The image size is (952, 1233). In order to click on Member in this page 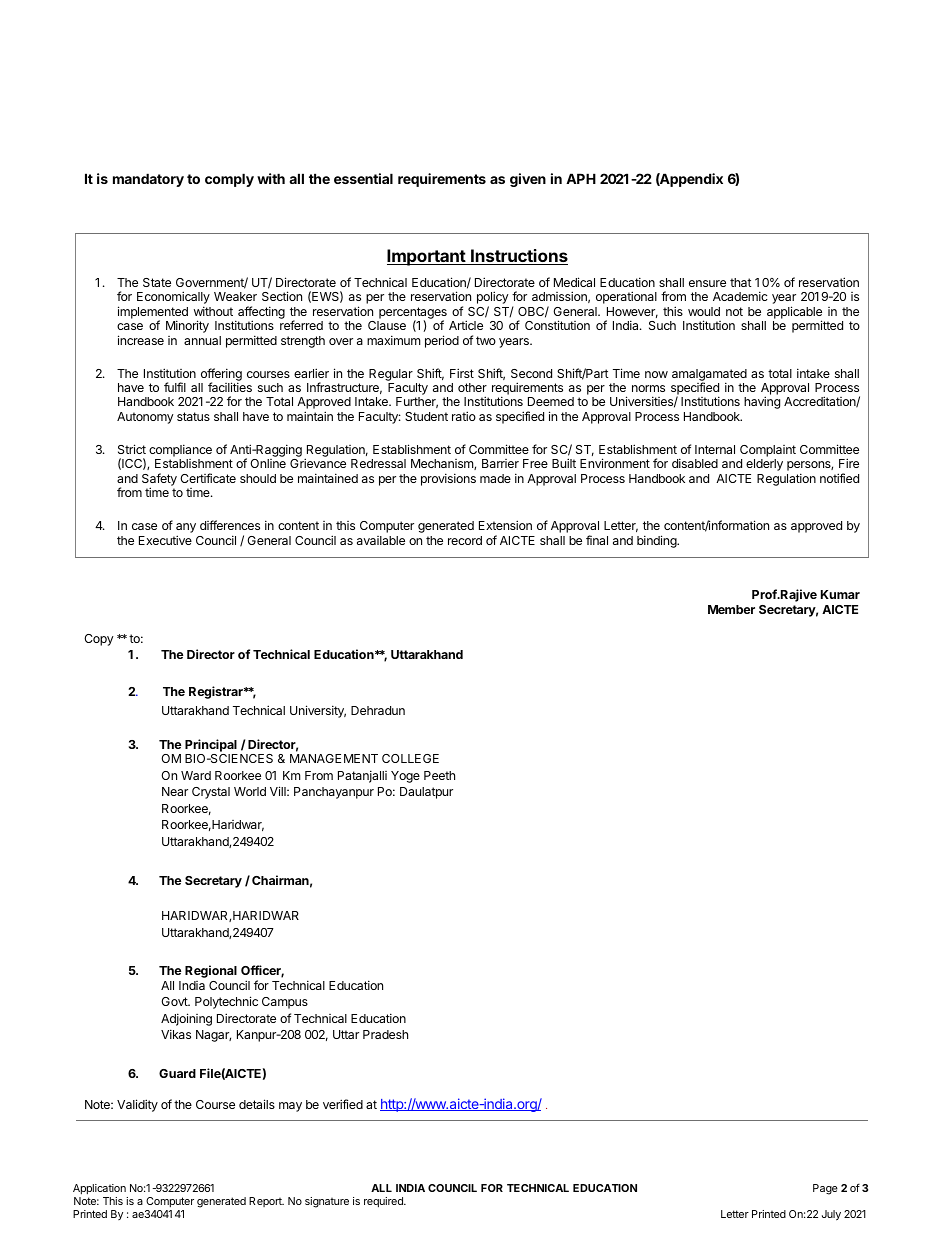, I will do `click(731, 609)`.
